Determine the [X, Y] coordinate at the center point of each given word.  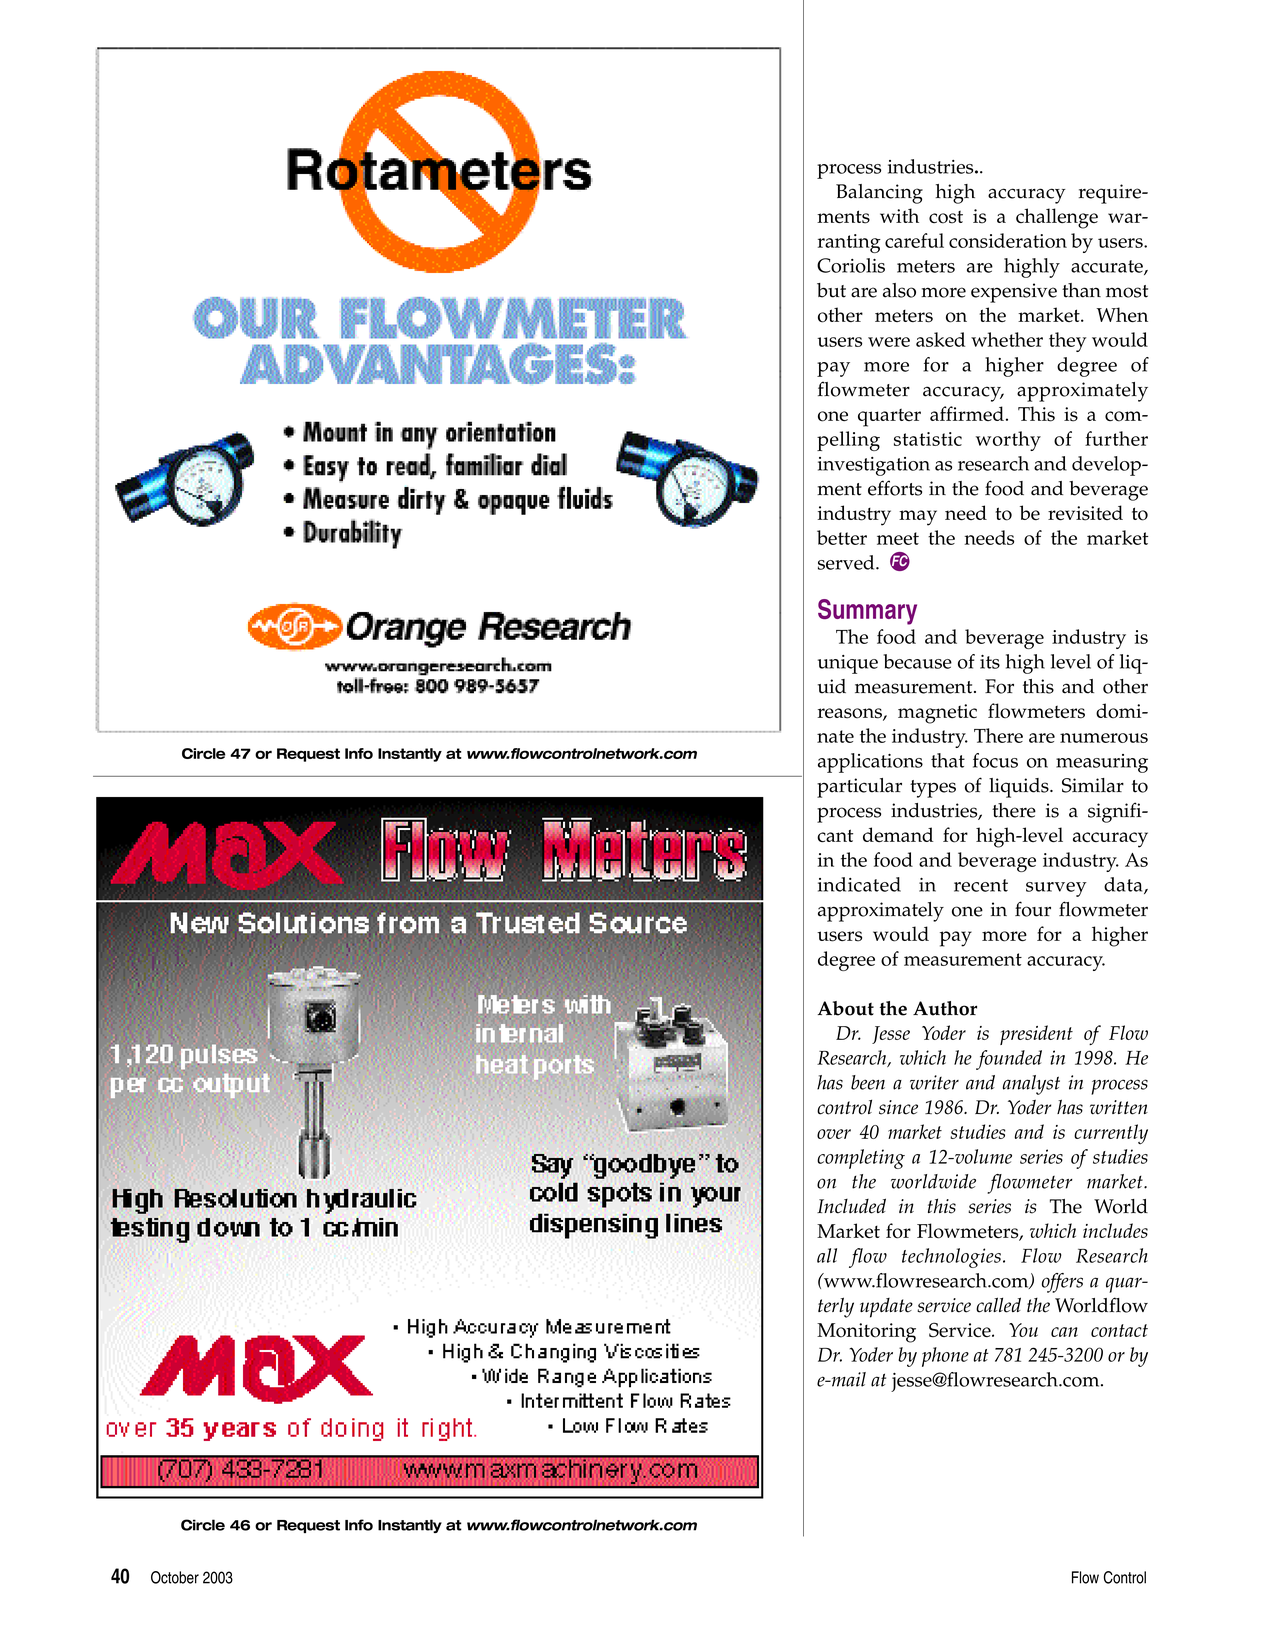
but [831, 290]
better [842, 537]
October [175, 1577]
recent [981, 885]
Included [851, 1206]
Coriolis [851, 265]
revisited [1085, 513]
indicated [859, 884]
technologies [951, 1258]
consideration [1008, 240]
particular [859, 788]
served [847, 562]
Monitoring [866, 1333]
